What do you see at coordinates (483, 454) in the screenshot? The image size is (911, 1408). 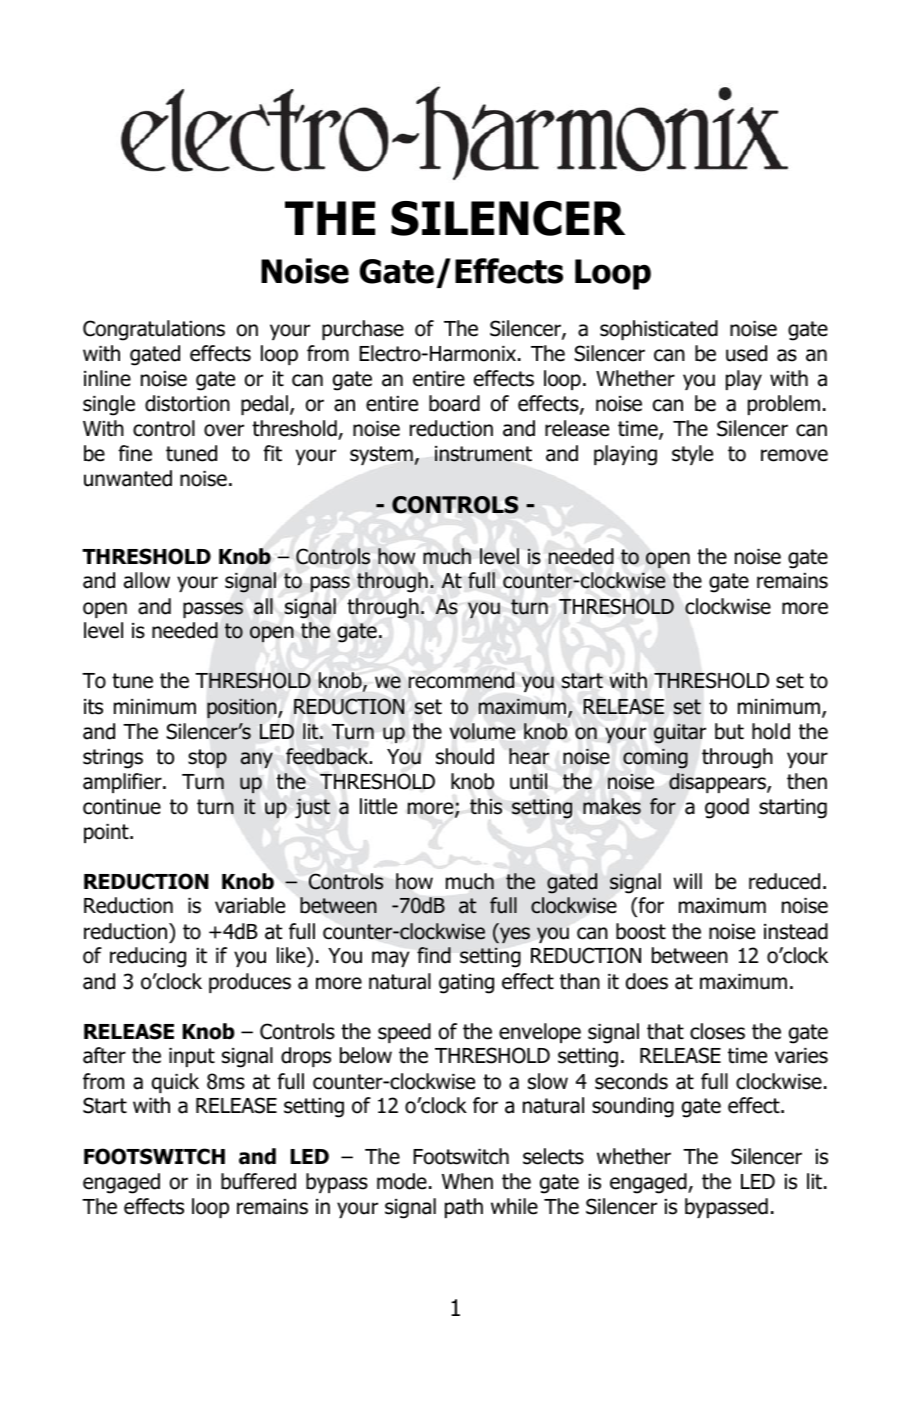 I see `instrument` at bounding box center [483, 454].
